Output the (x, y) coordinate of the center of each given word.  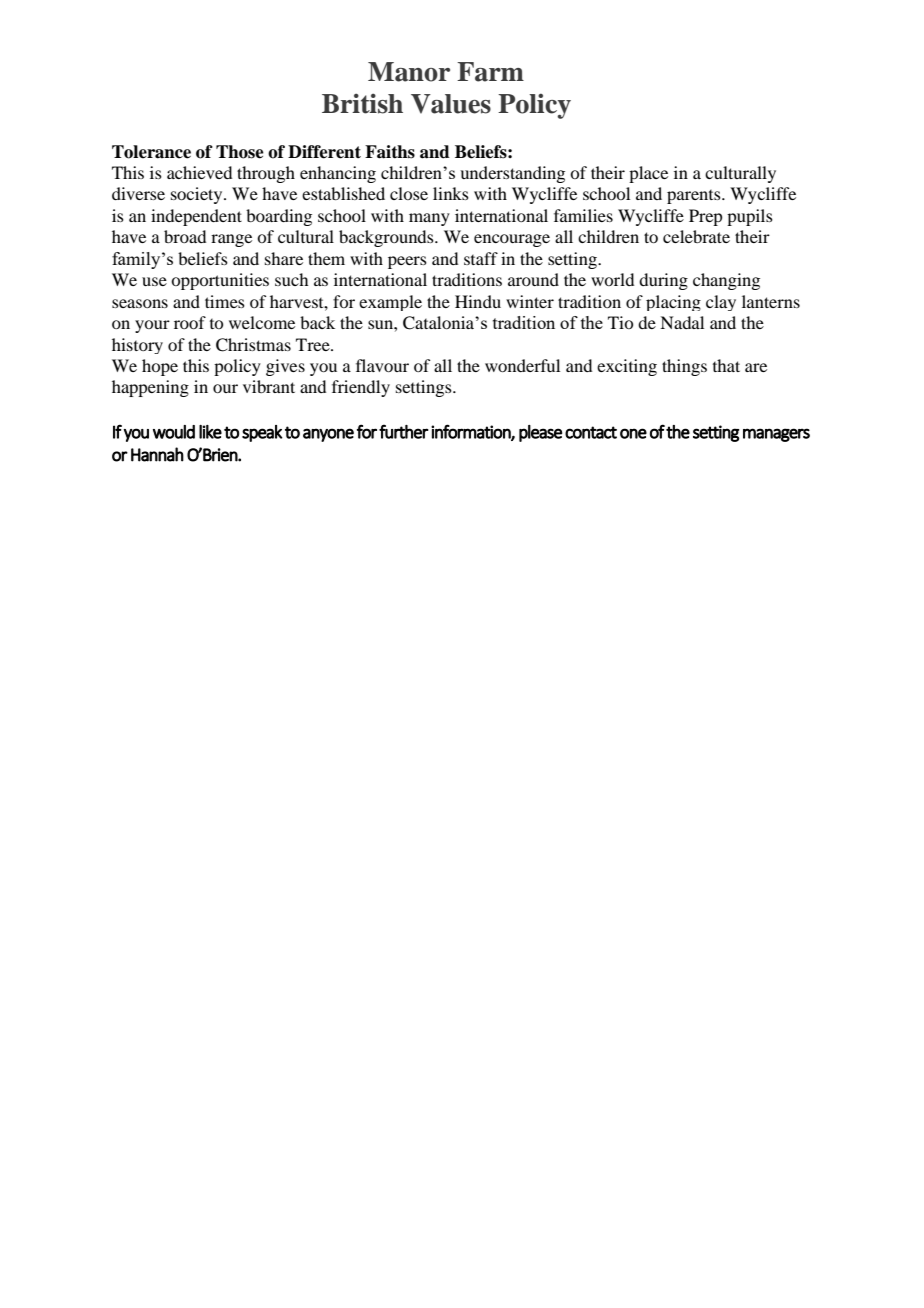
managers (776, 435)
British (362, 103)
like (210, 432)
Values (451, 104)
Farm (490, 72)
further (404, 431)
